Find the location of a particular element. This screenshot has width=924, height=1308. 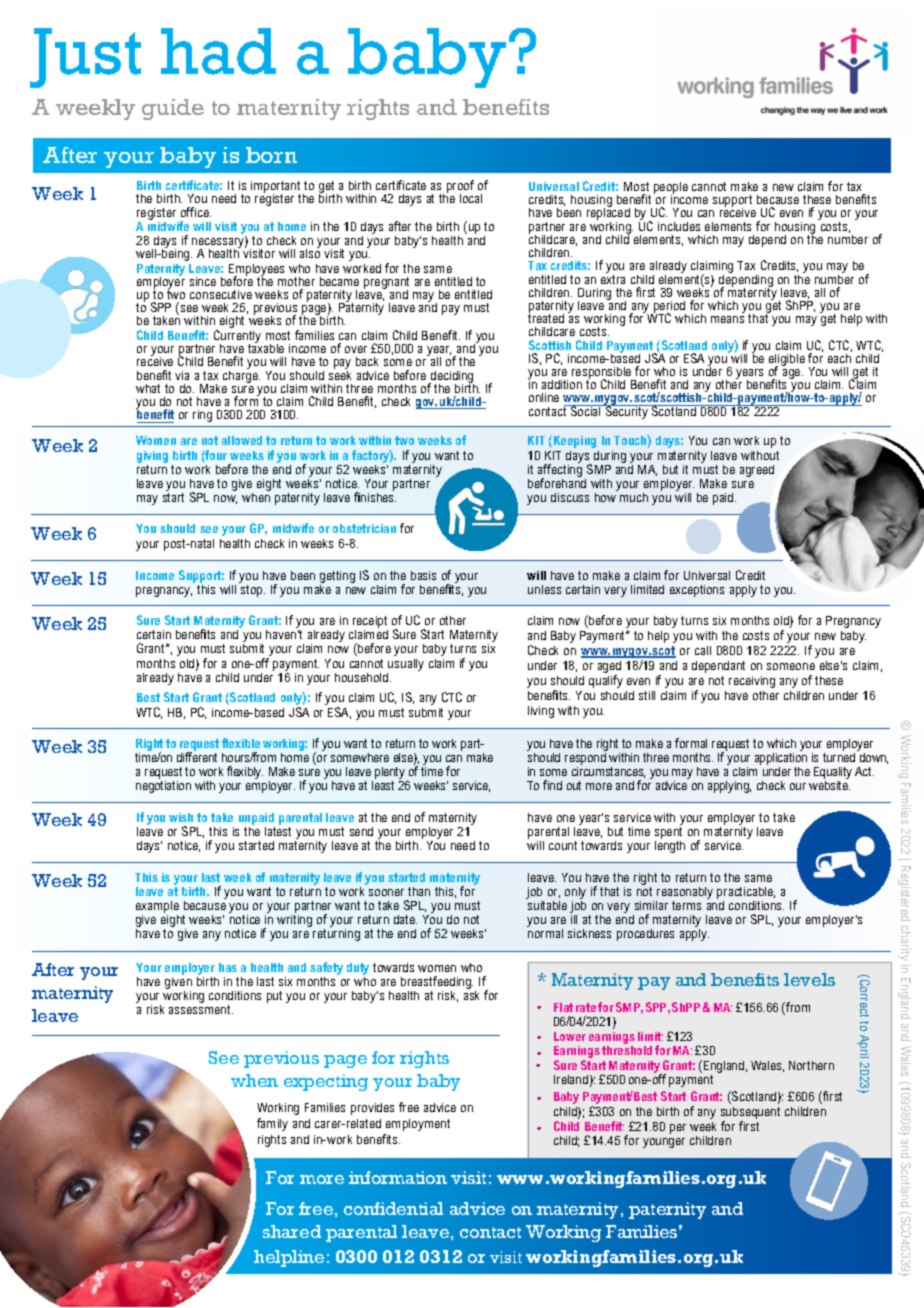

receiving is located at coordinates (752, 682).
